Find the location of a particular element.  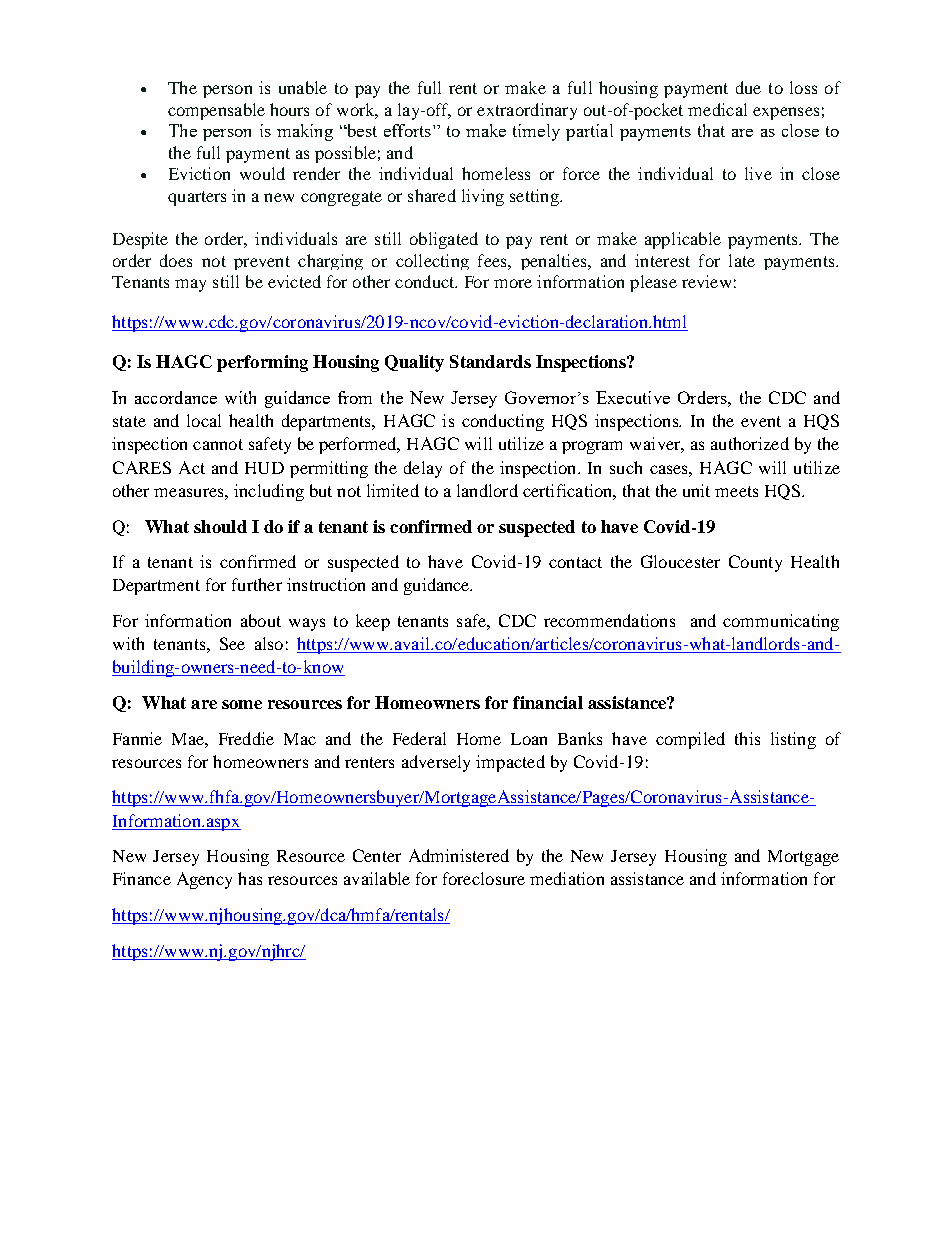

Agency is located at coordinates (204, 880).
